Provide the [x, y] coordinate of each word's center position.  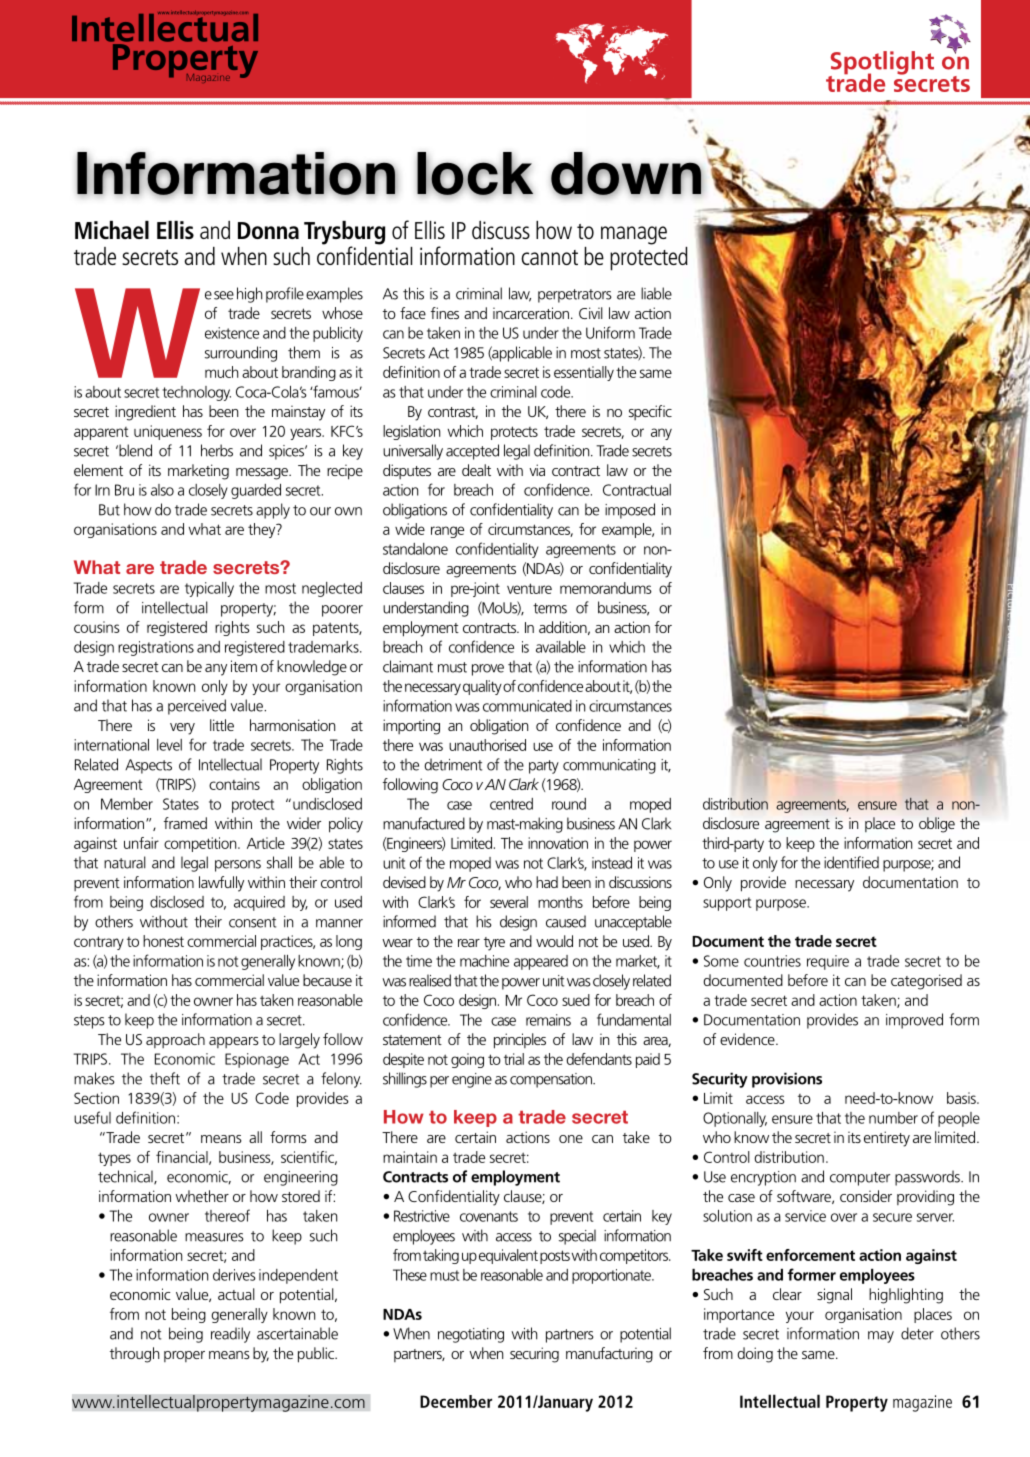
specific [650, 412]
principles [520, 1041]
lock [475, 174]
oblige [937, 825]
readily [230, 1335]
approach [175, 1040]
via [537, 470]
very [182, 729]
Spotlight [881, 64]
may [881, 1337]
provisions [787, 1080]
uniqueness [168, 432]
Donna [268, 230]
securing [534, 1355]
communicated [527, 706]
